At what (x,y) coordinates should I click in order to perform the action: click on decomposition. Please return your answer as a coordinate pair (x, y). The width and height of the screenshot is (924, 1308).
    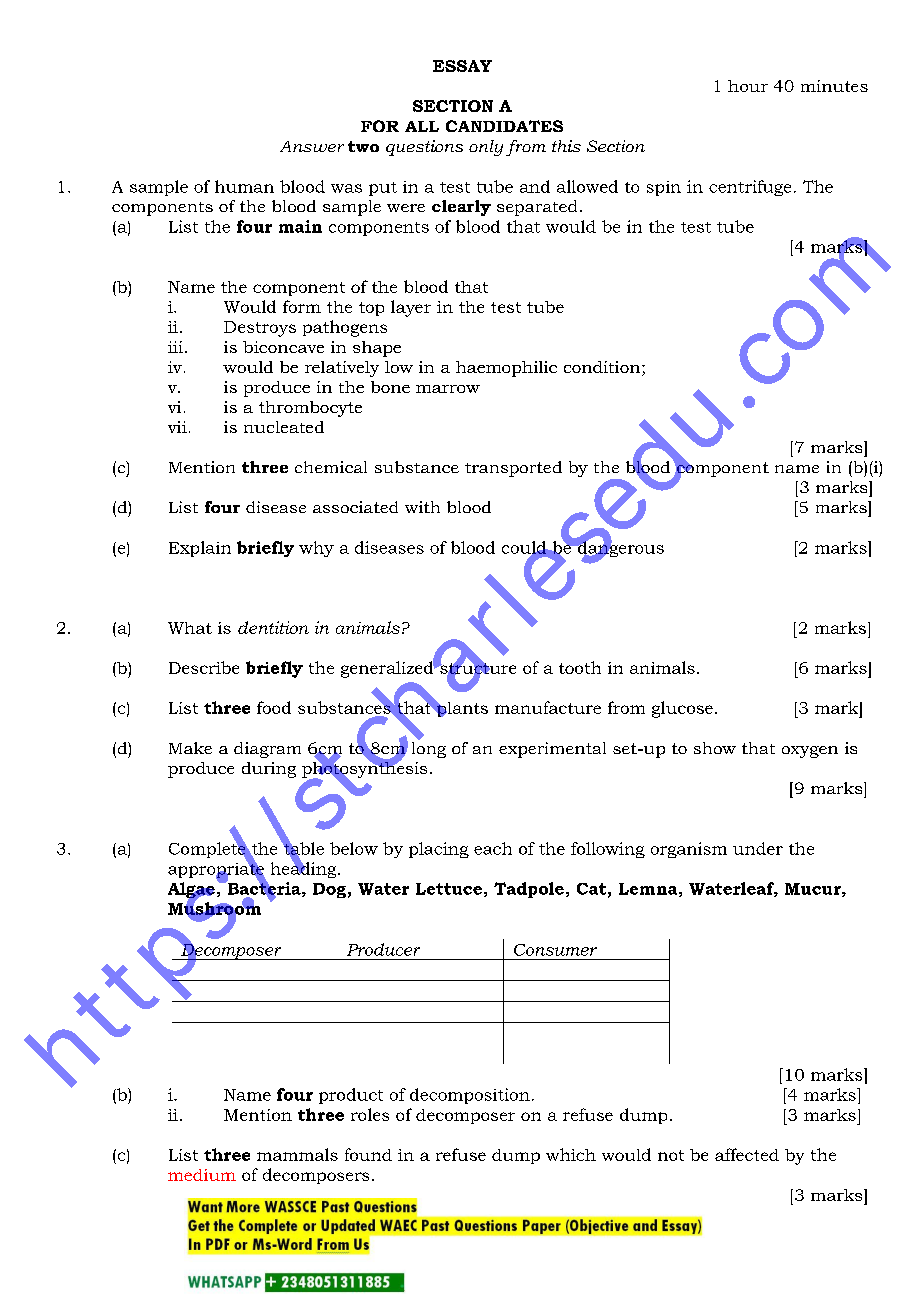
    Looking at the image, I should click on (470, 1096).
